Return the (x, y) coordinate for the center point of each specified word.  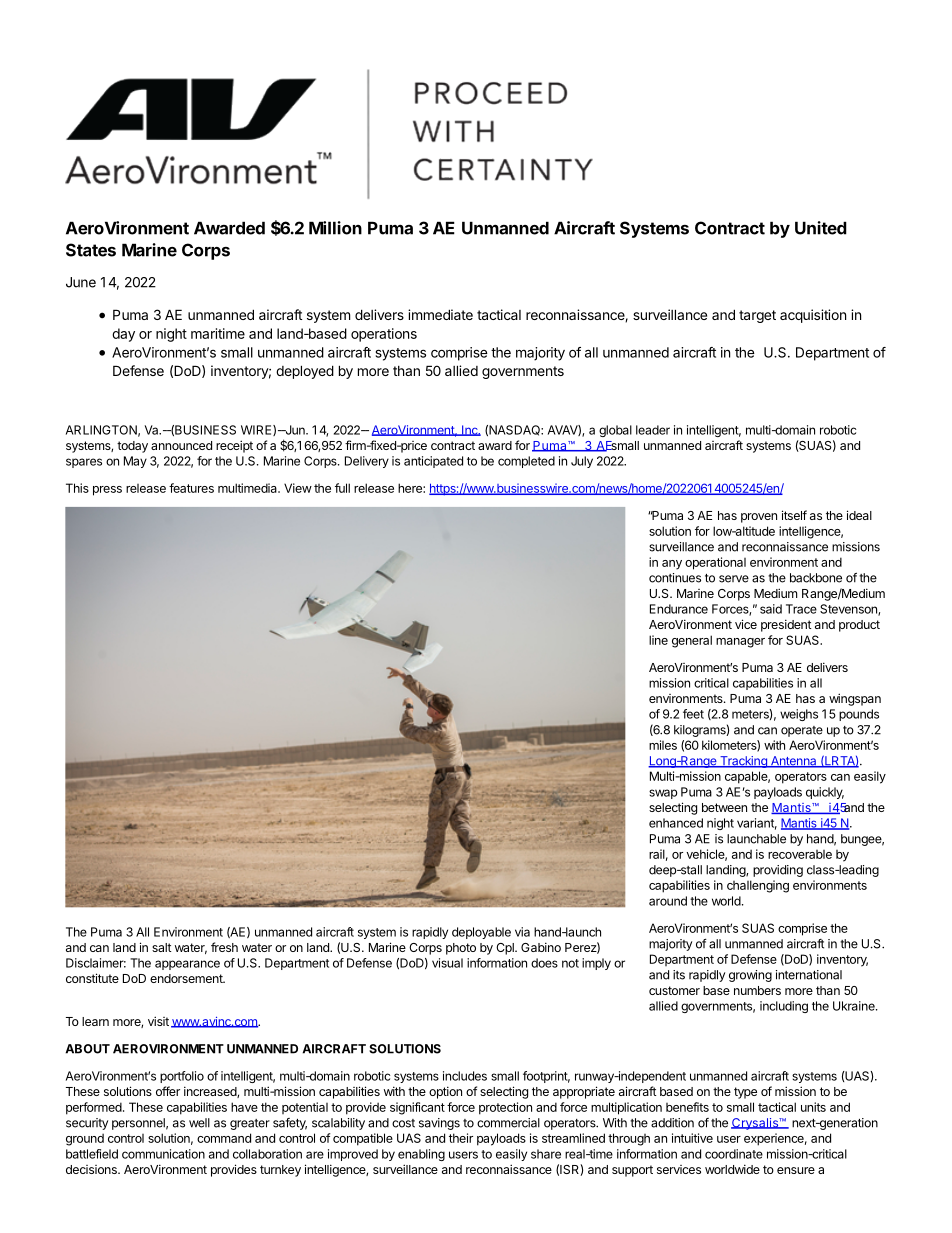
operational (715, 563)
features (191, 488)
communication (163, 1154)
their (461, 1138)
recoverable (800, 854)
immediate (440, 314)
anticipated (433, 462)
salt (162, 947)
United (821, 228)
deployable (481, 933)
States (91, 250)
